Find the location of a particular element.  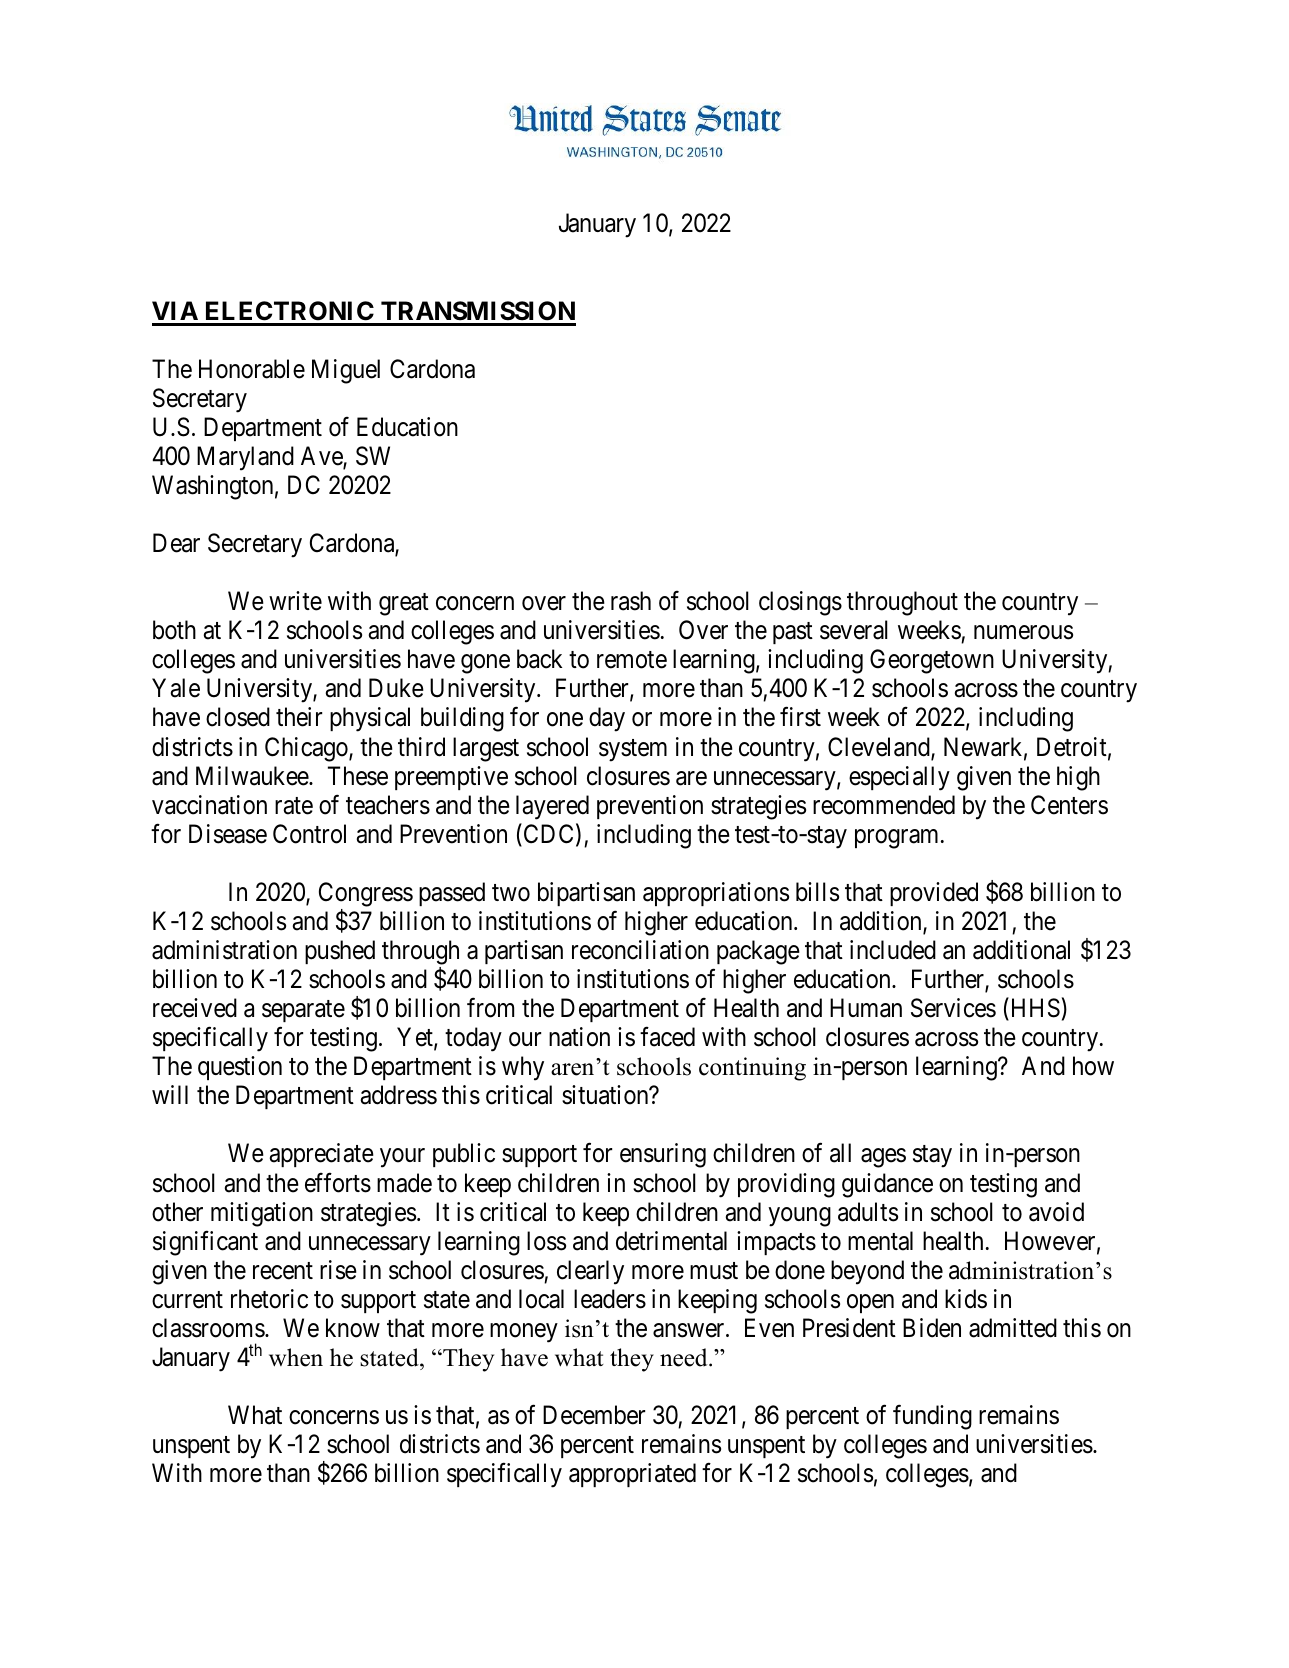

reconciliation is located at coordinates (640, 950).
